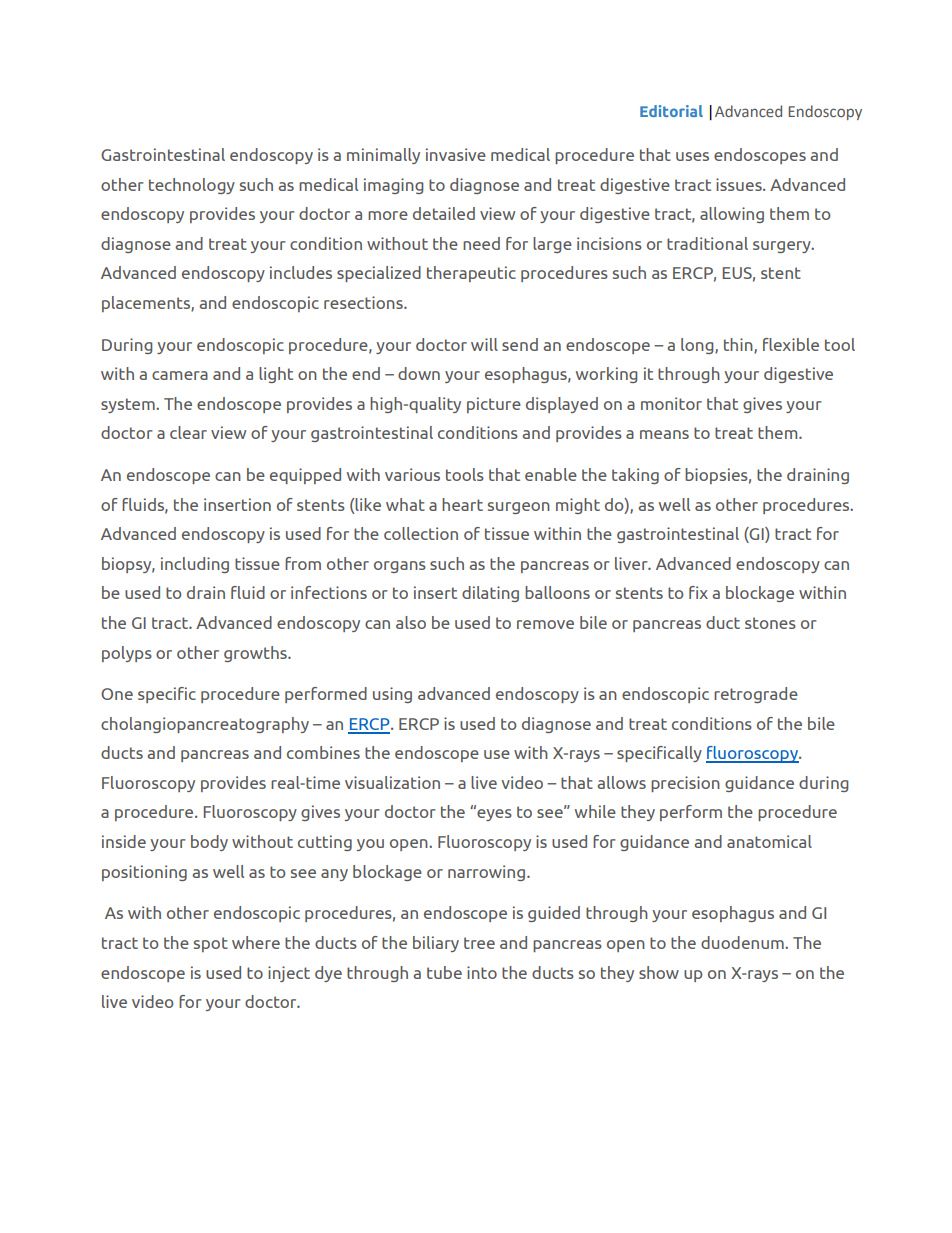 The width and height of the page is (952, 1233). Describe the element at coordinates (421, 533) in the page. I see `collection` at that location.
